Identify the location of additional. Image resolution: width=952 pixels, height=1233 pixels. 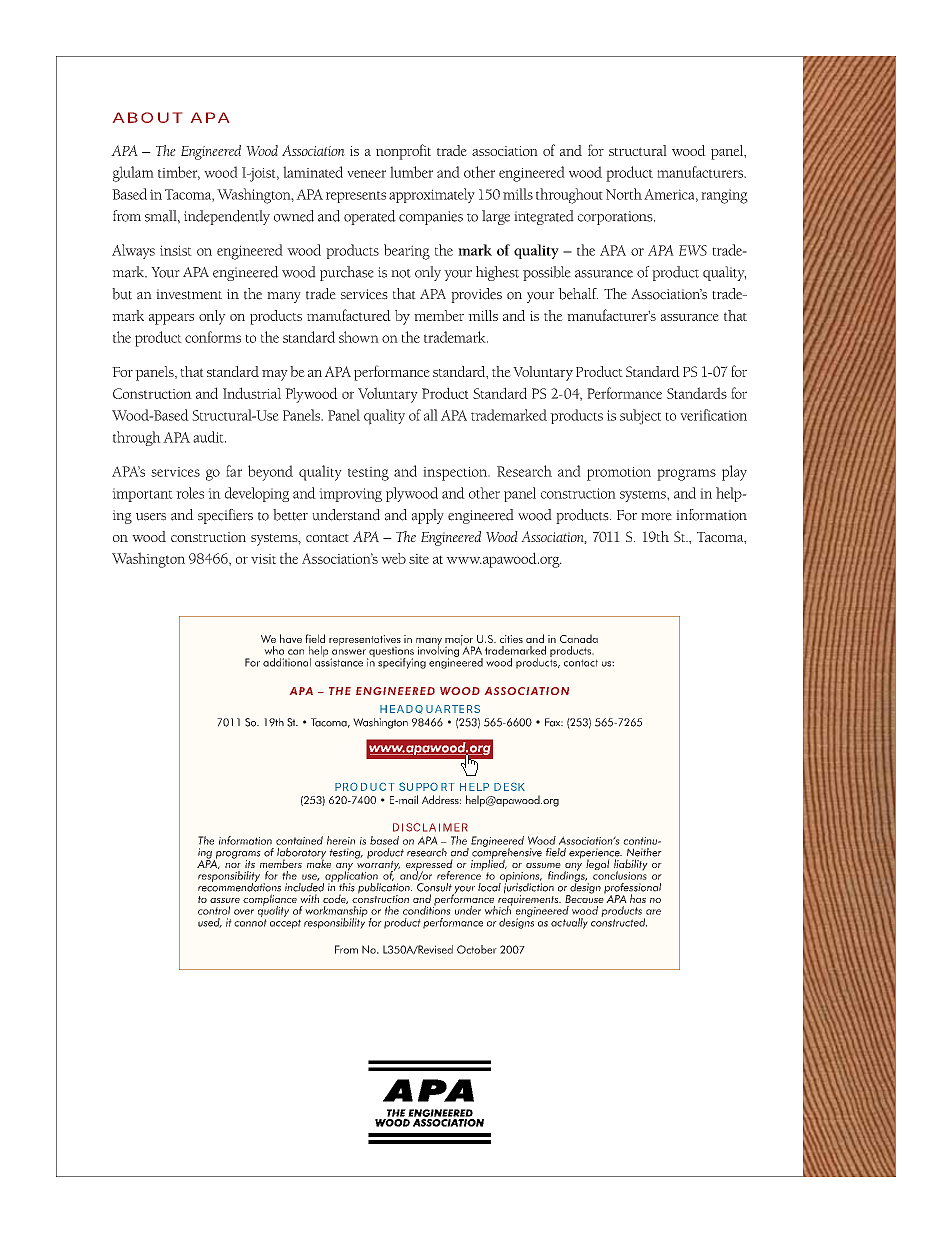
(287, 662).
